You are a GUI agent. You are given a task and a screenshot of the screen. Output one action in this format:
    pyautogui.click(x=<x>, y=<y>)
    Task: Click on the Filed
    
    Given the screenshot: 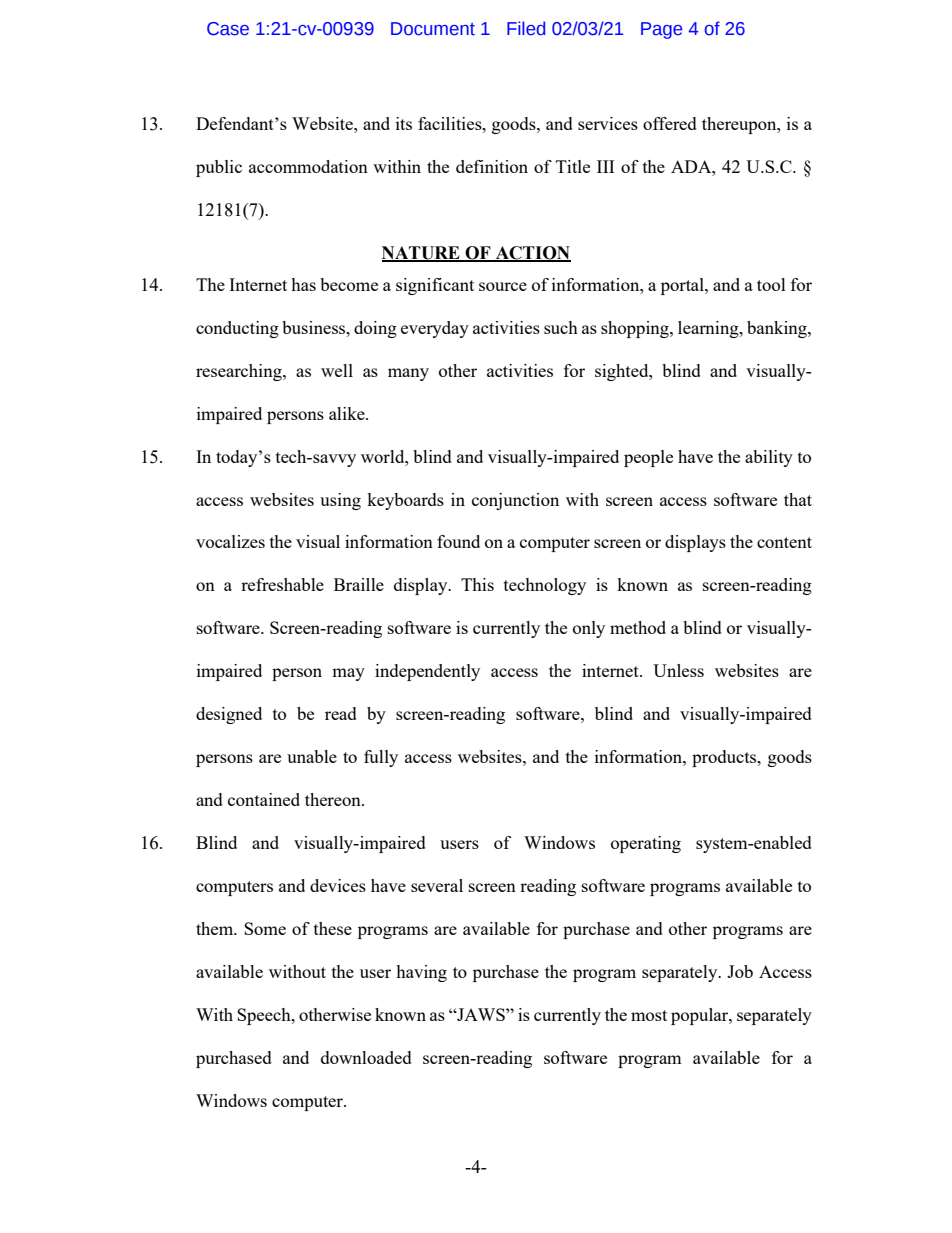 What is the action you would take?
    pyautogui.click(x=526, y=28)
